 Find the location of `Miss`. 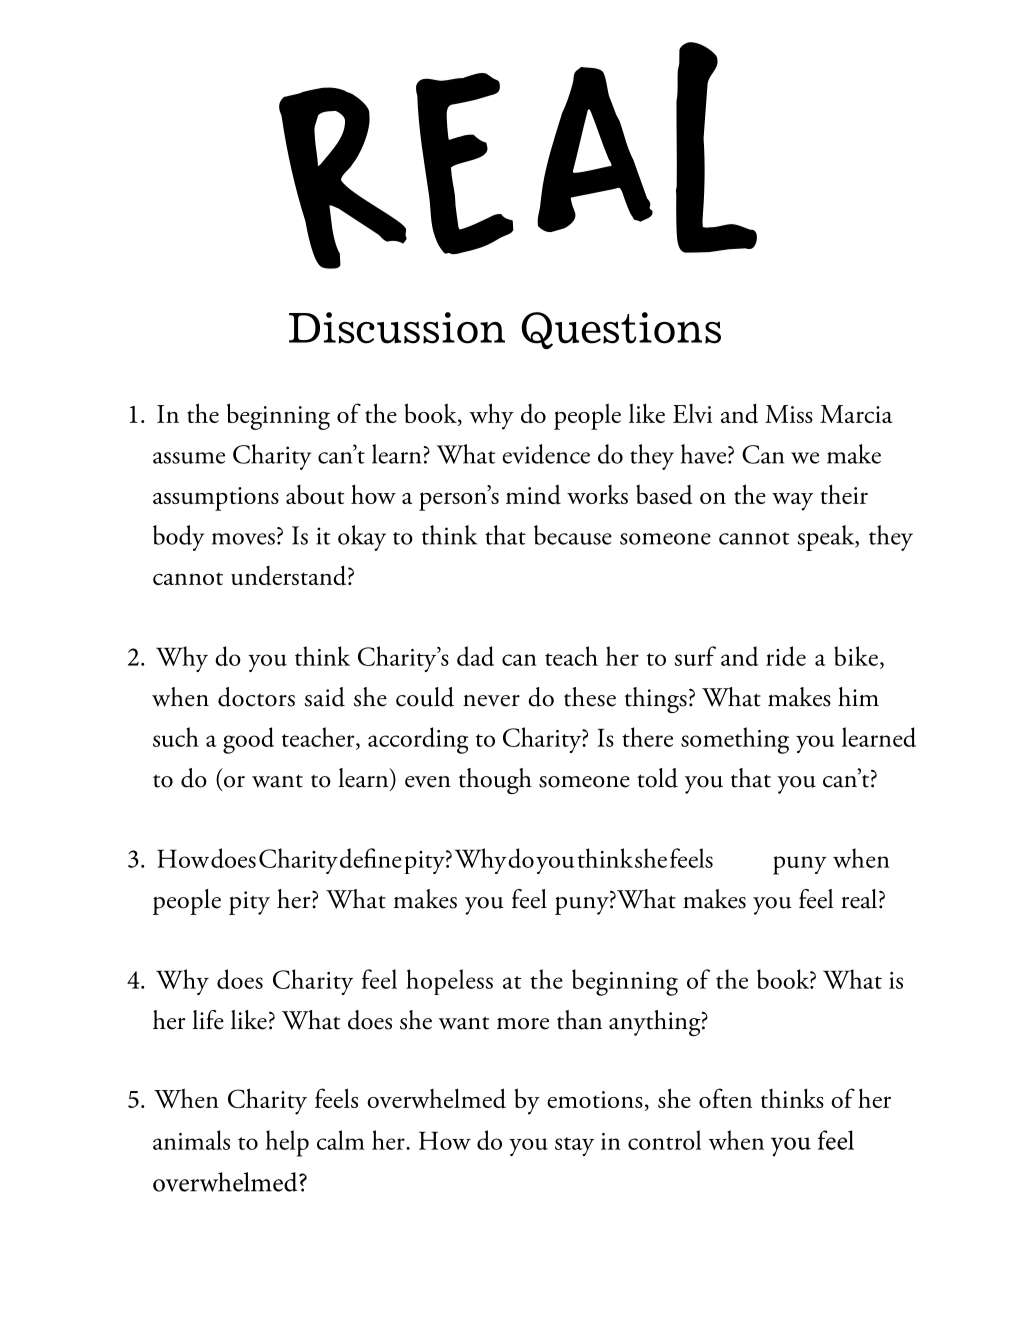

Miss is located at coordinates (789, 414).
